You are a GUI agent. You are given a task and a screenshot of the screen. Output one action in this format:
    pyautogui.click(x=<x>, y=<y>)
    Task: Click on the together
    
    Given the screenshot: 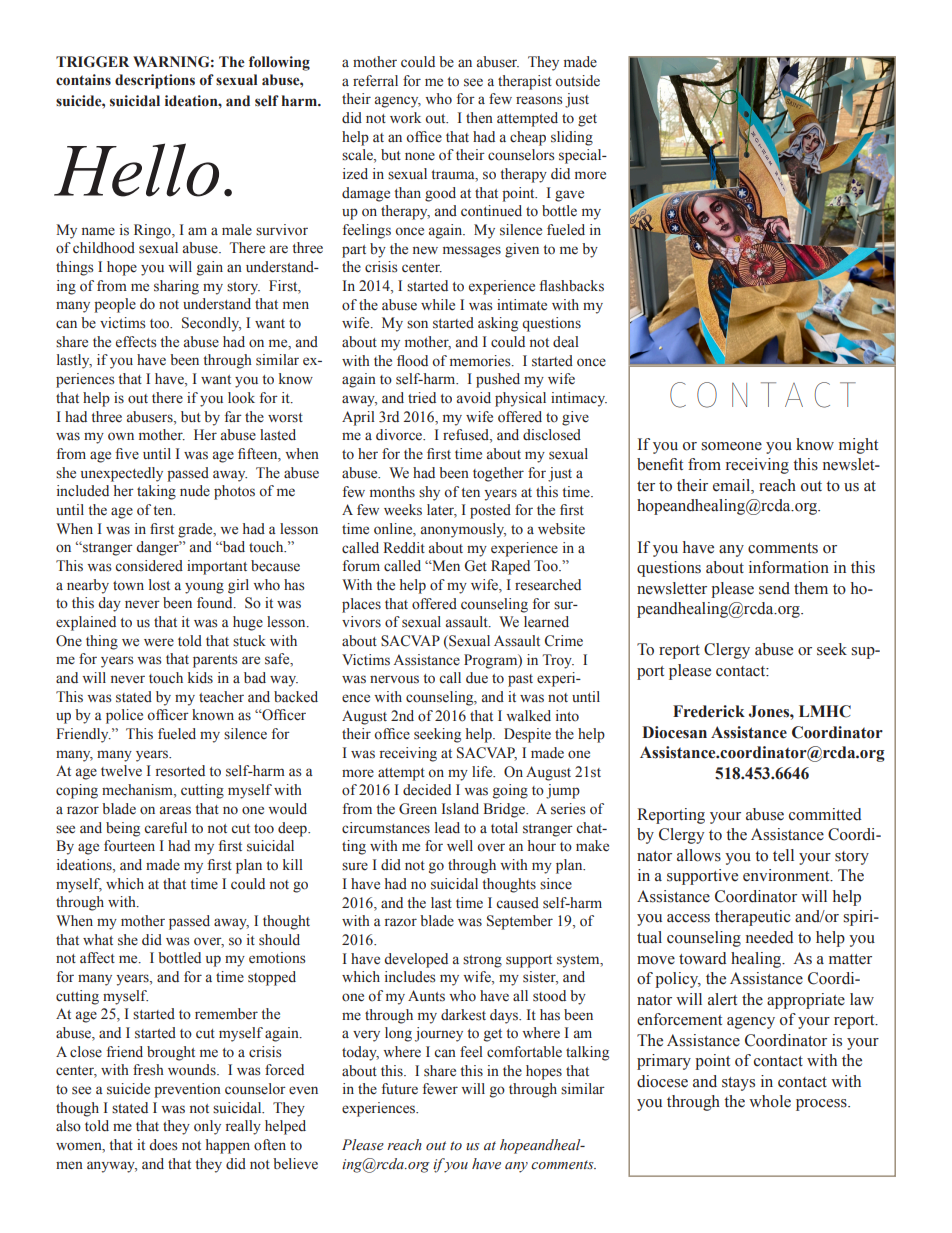 What is the action you would take?
    pyautogui.click(x=498, y=474)
